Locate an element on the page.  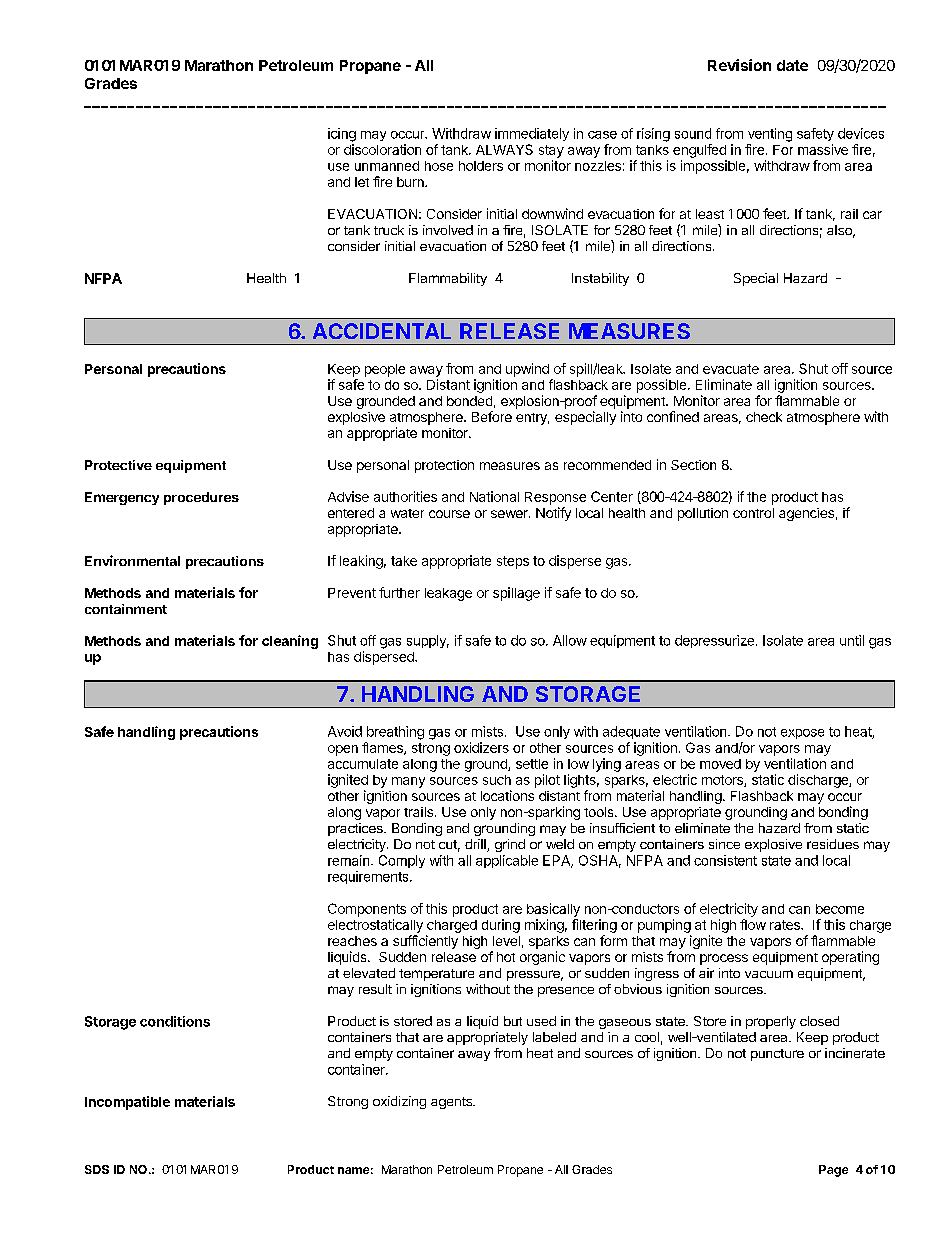
steps is located at coordinates (513, 562).
